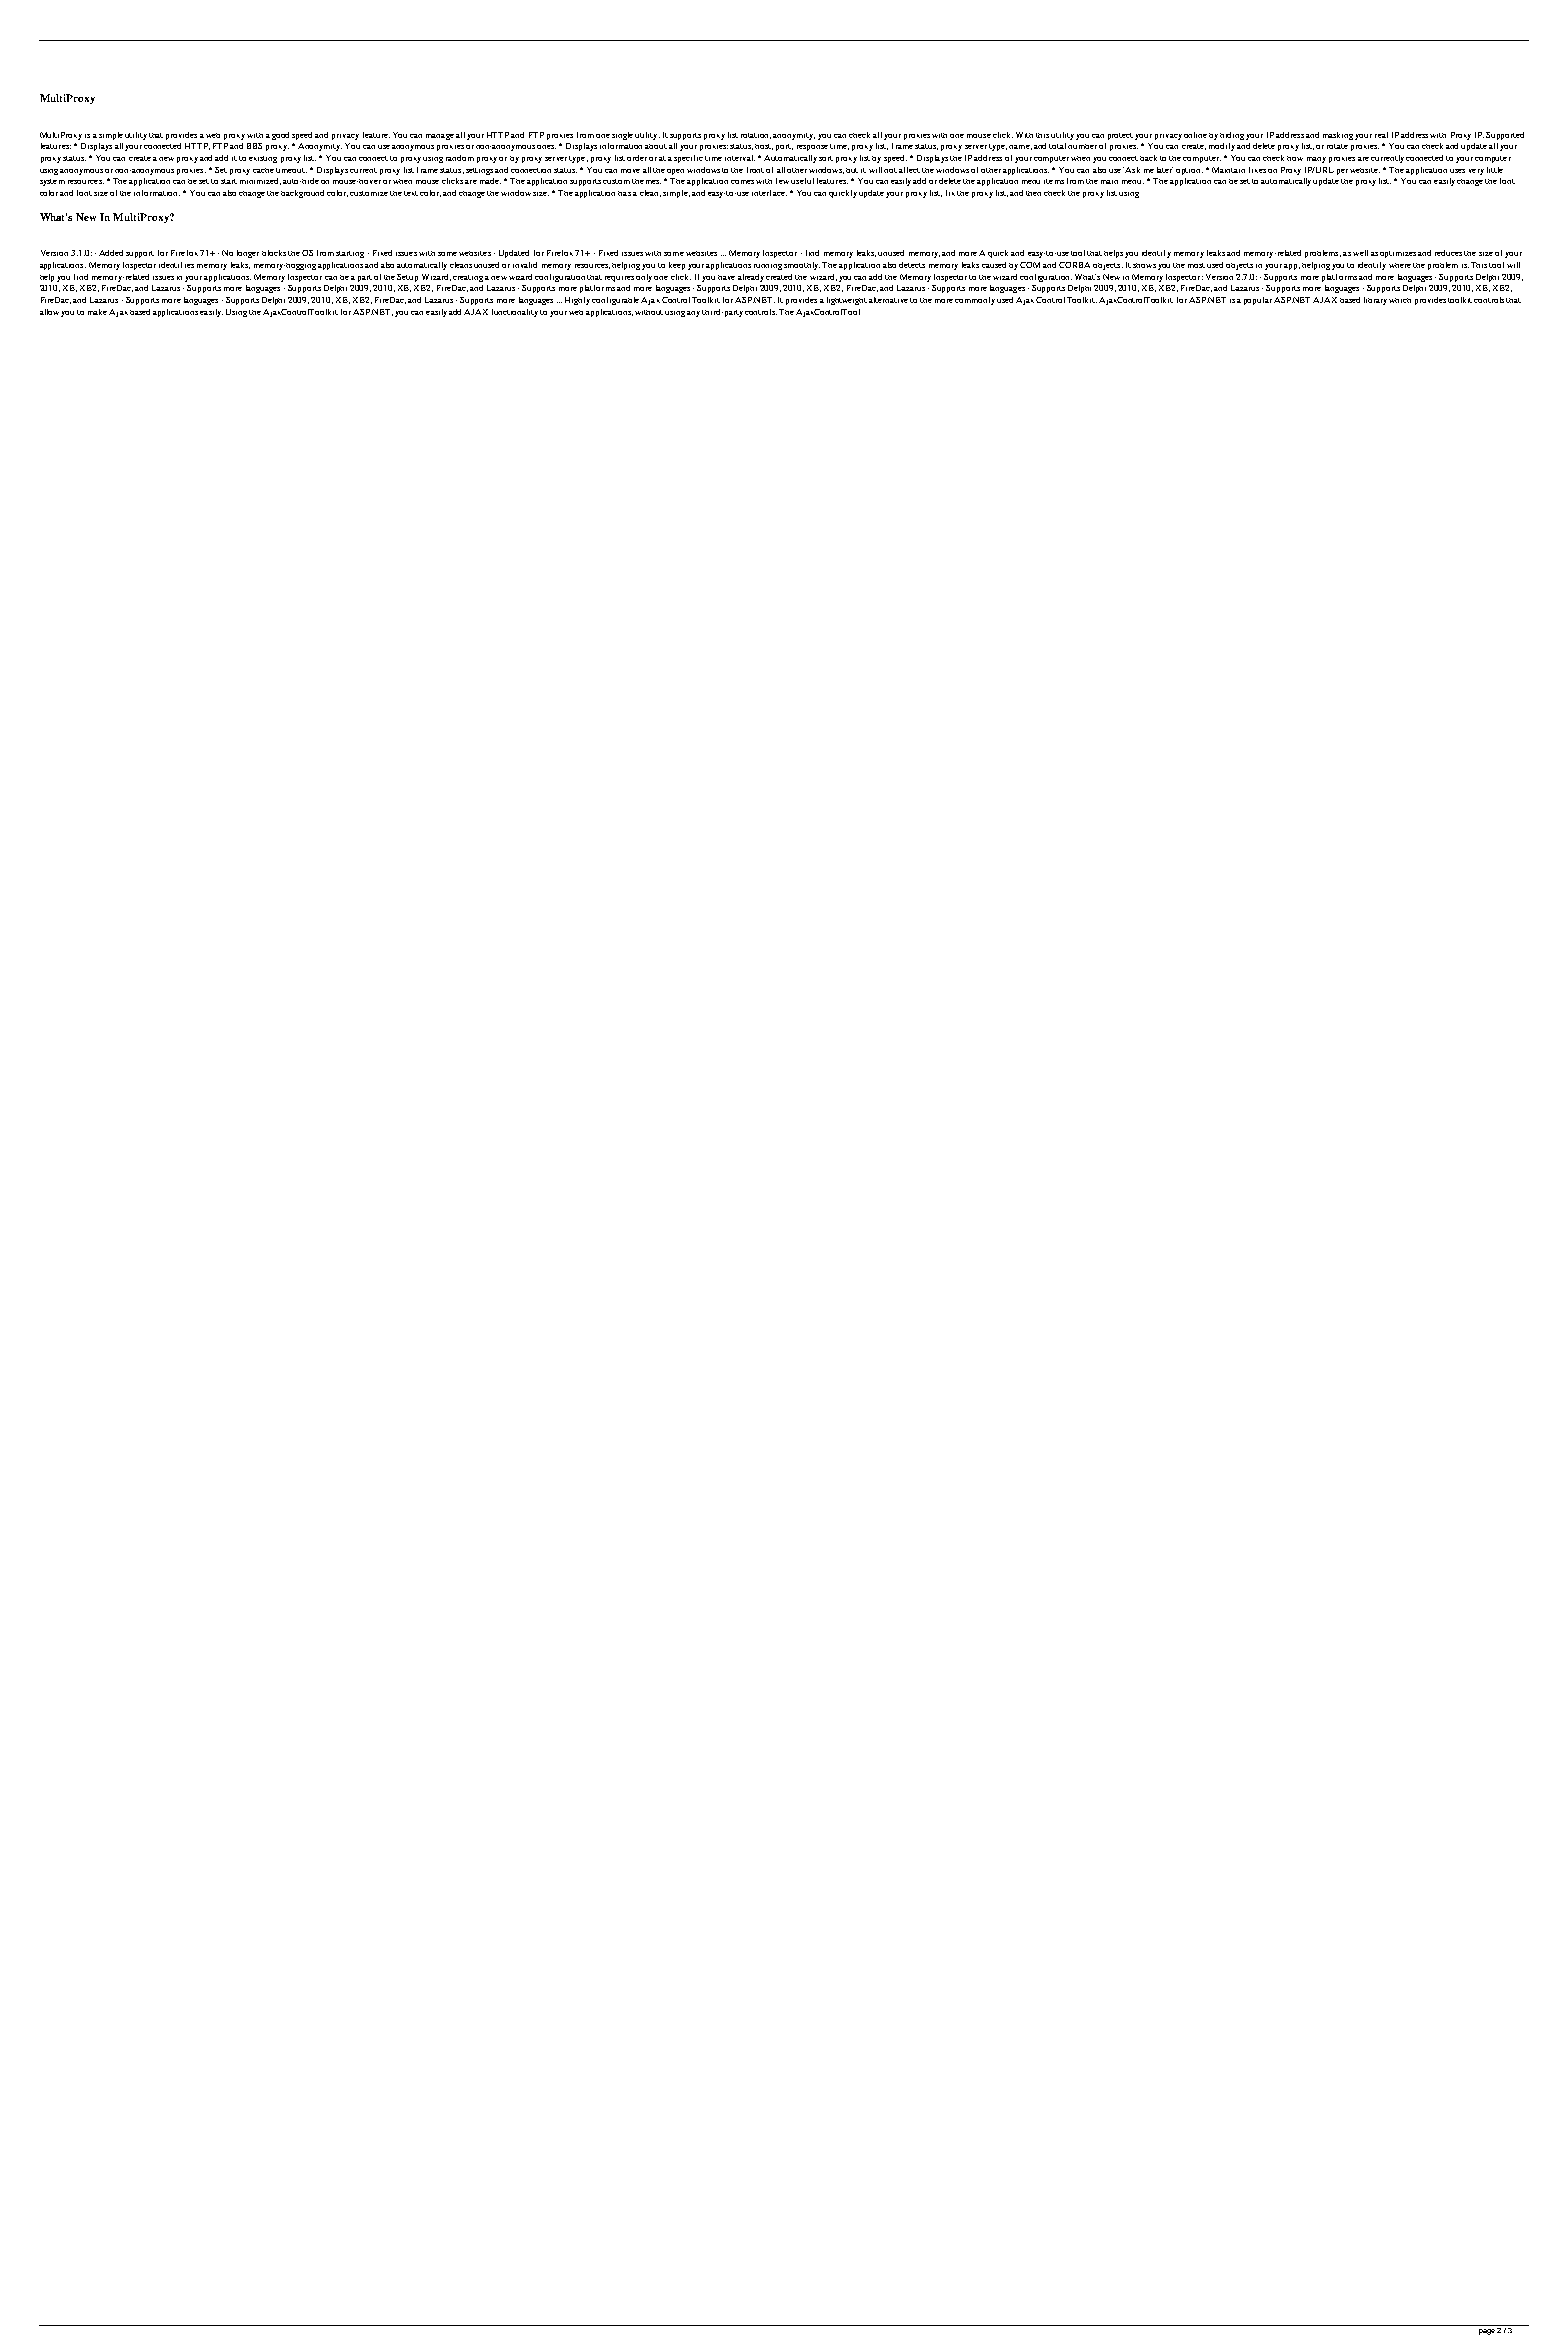 The width and height of the screenshot is (1568, 2352). Describe the element at coordinates (97, 312) in the screenshot. I see `make` at that location.
